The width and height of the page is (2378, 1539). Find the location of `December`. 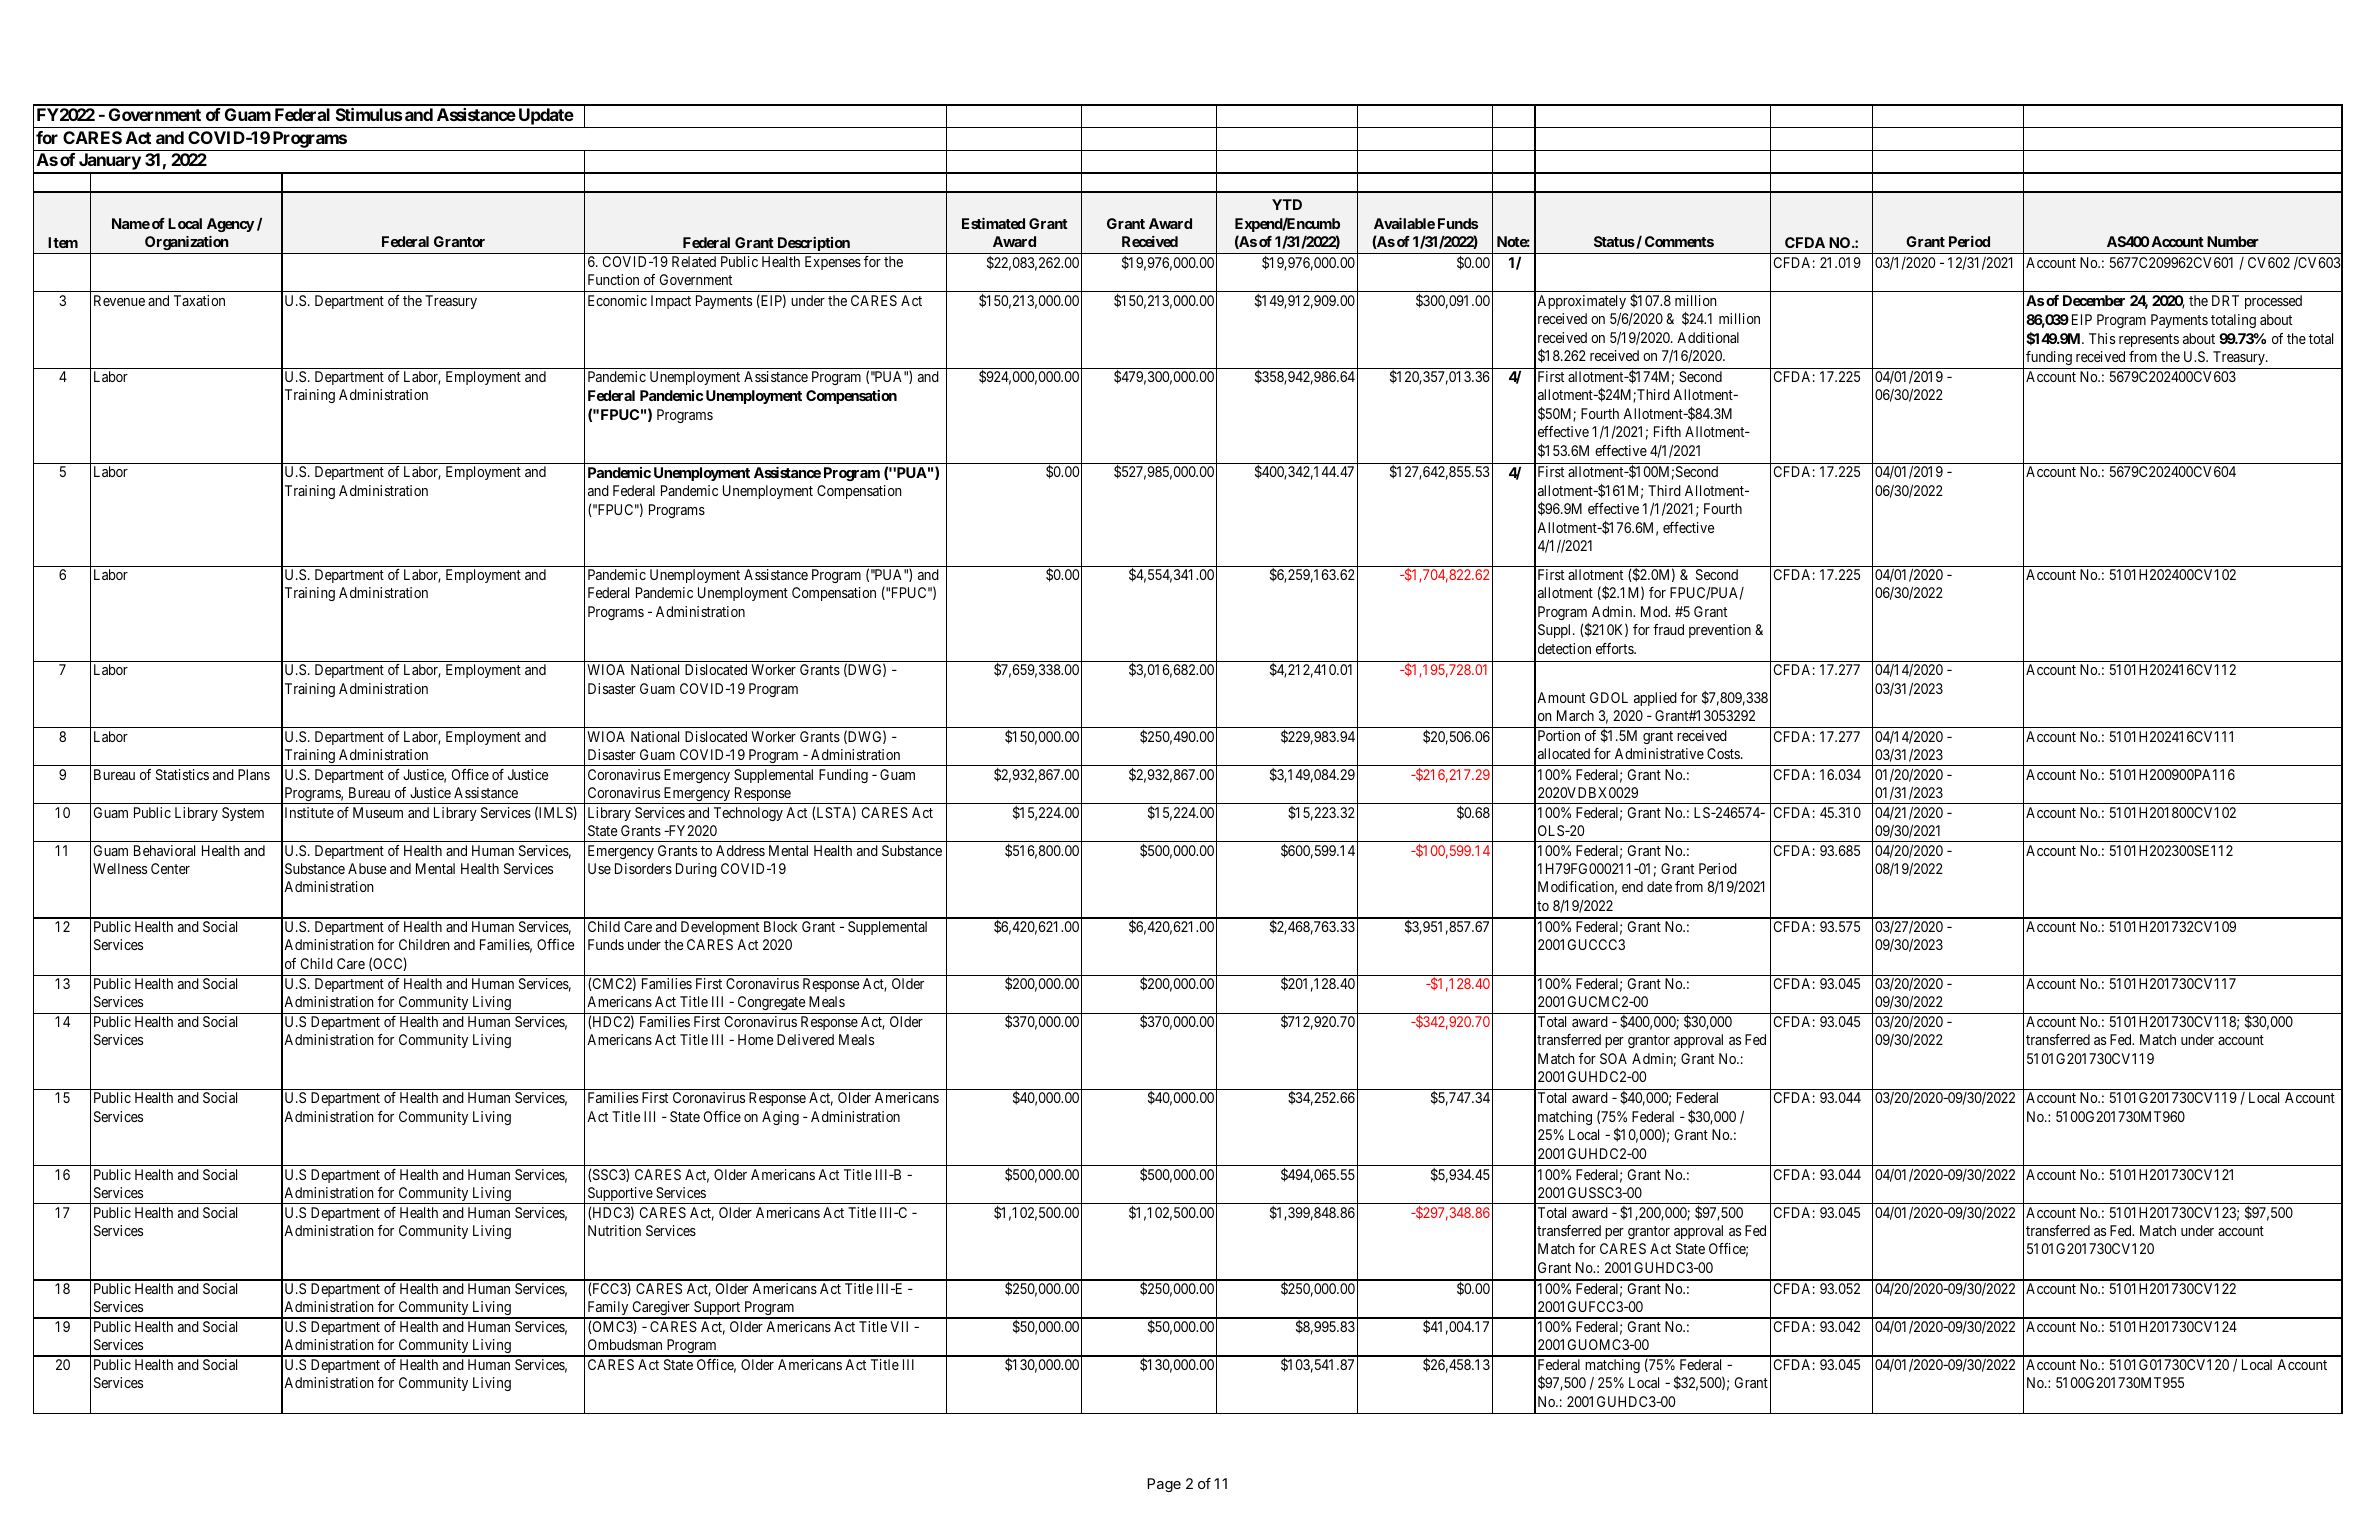

December is located at coordinates (2094, 300).
